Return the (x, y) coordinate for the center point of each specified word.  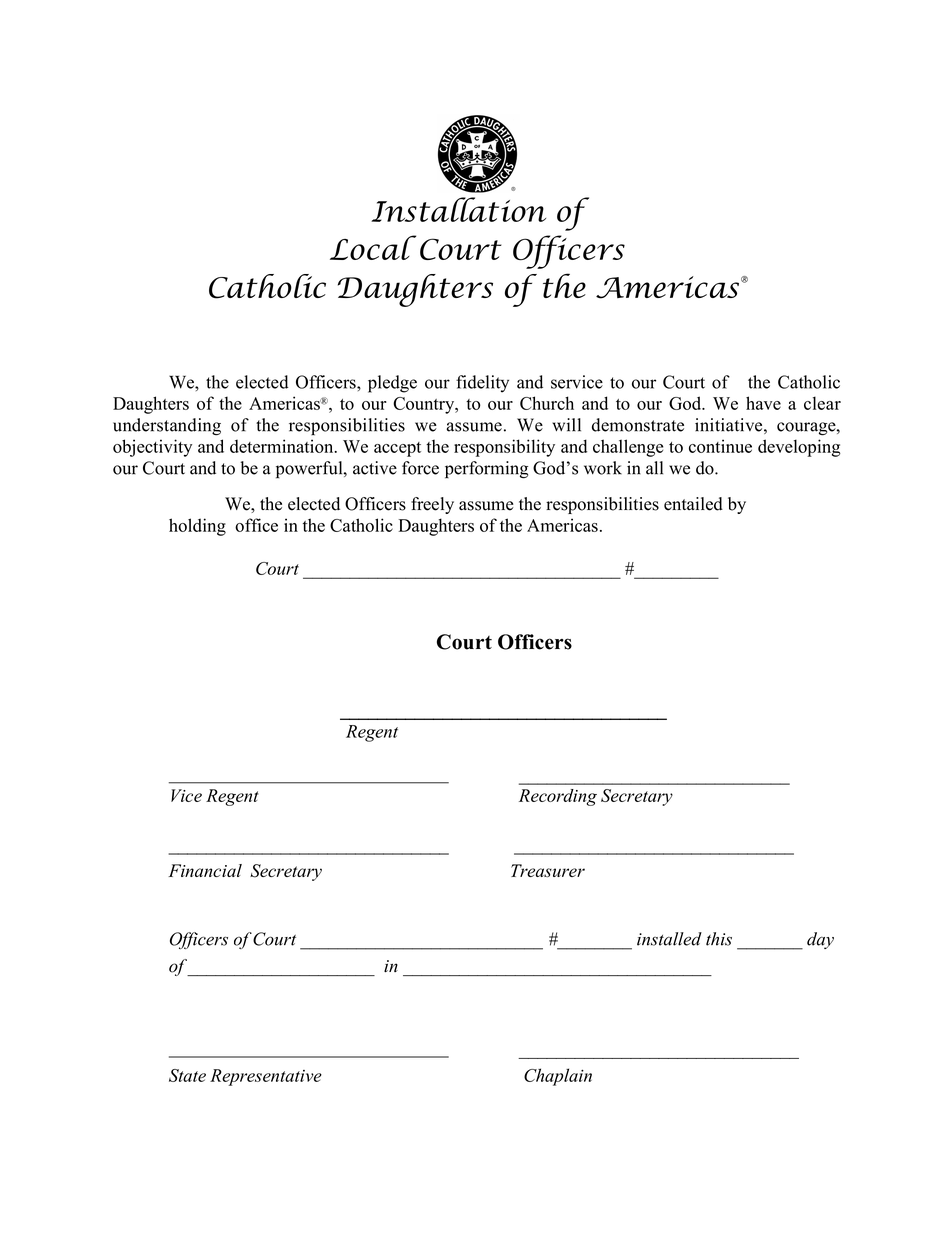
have (763, 403)
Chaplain (558, 1077)
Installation (458, 209)
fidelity (482, 384)
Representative (266, 1077)
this (719, 939)
